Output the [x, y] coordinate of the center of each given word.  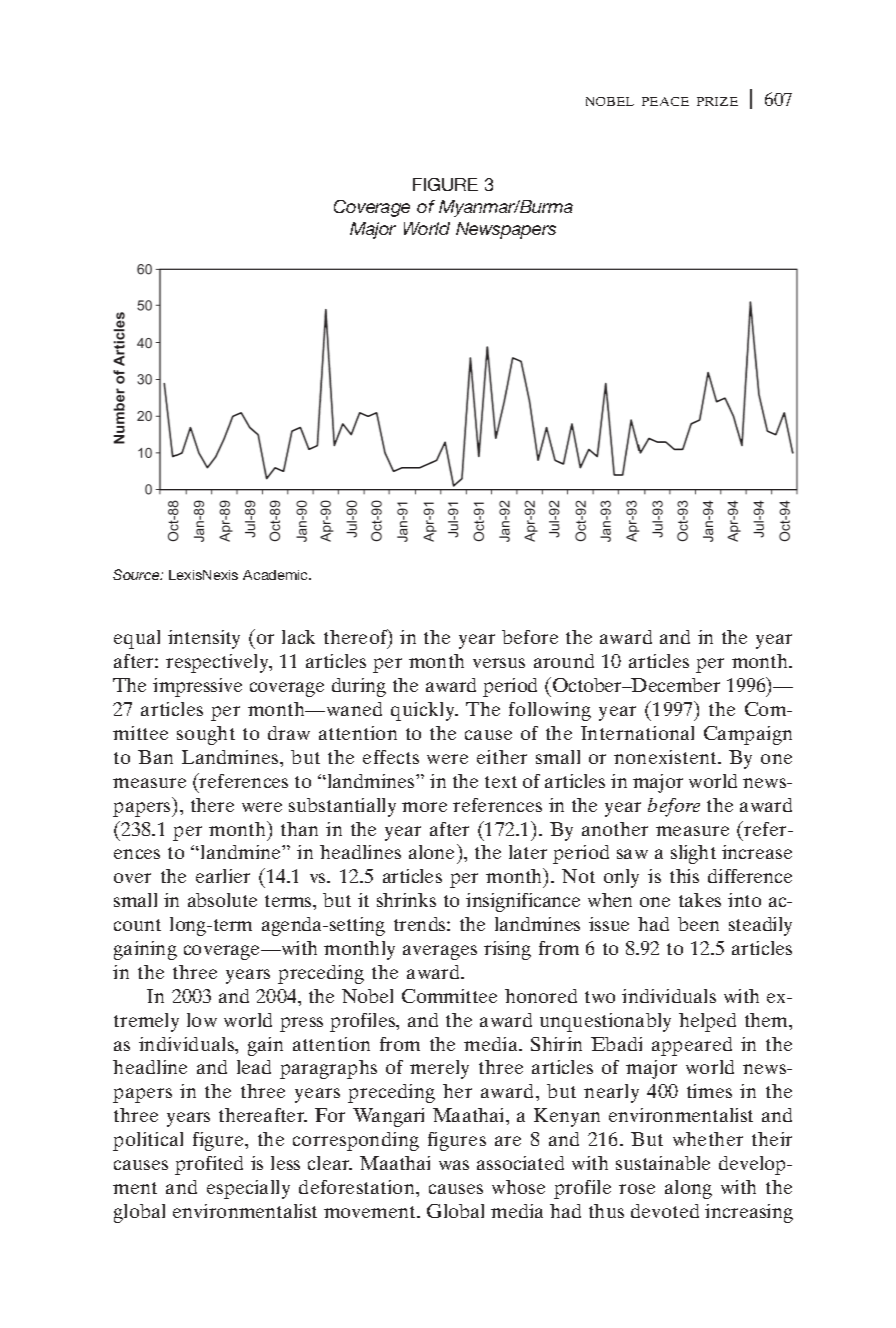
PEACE [665, 101]
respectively [218, 663]
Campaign [748, 735]
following [550, 711]
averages [440, 952]
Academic [277, 575]
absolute [222, 900]
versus [499, 663]
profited [209, 1165]
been [698, 924]
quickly [424, 711]
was [454, 1165]
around [564, 661]
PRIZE [717, 101]
